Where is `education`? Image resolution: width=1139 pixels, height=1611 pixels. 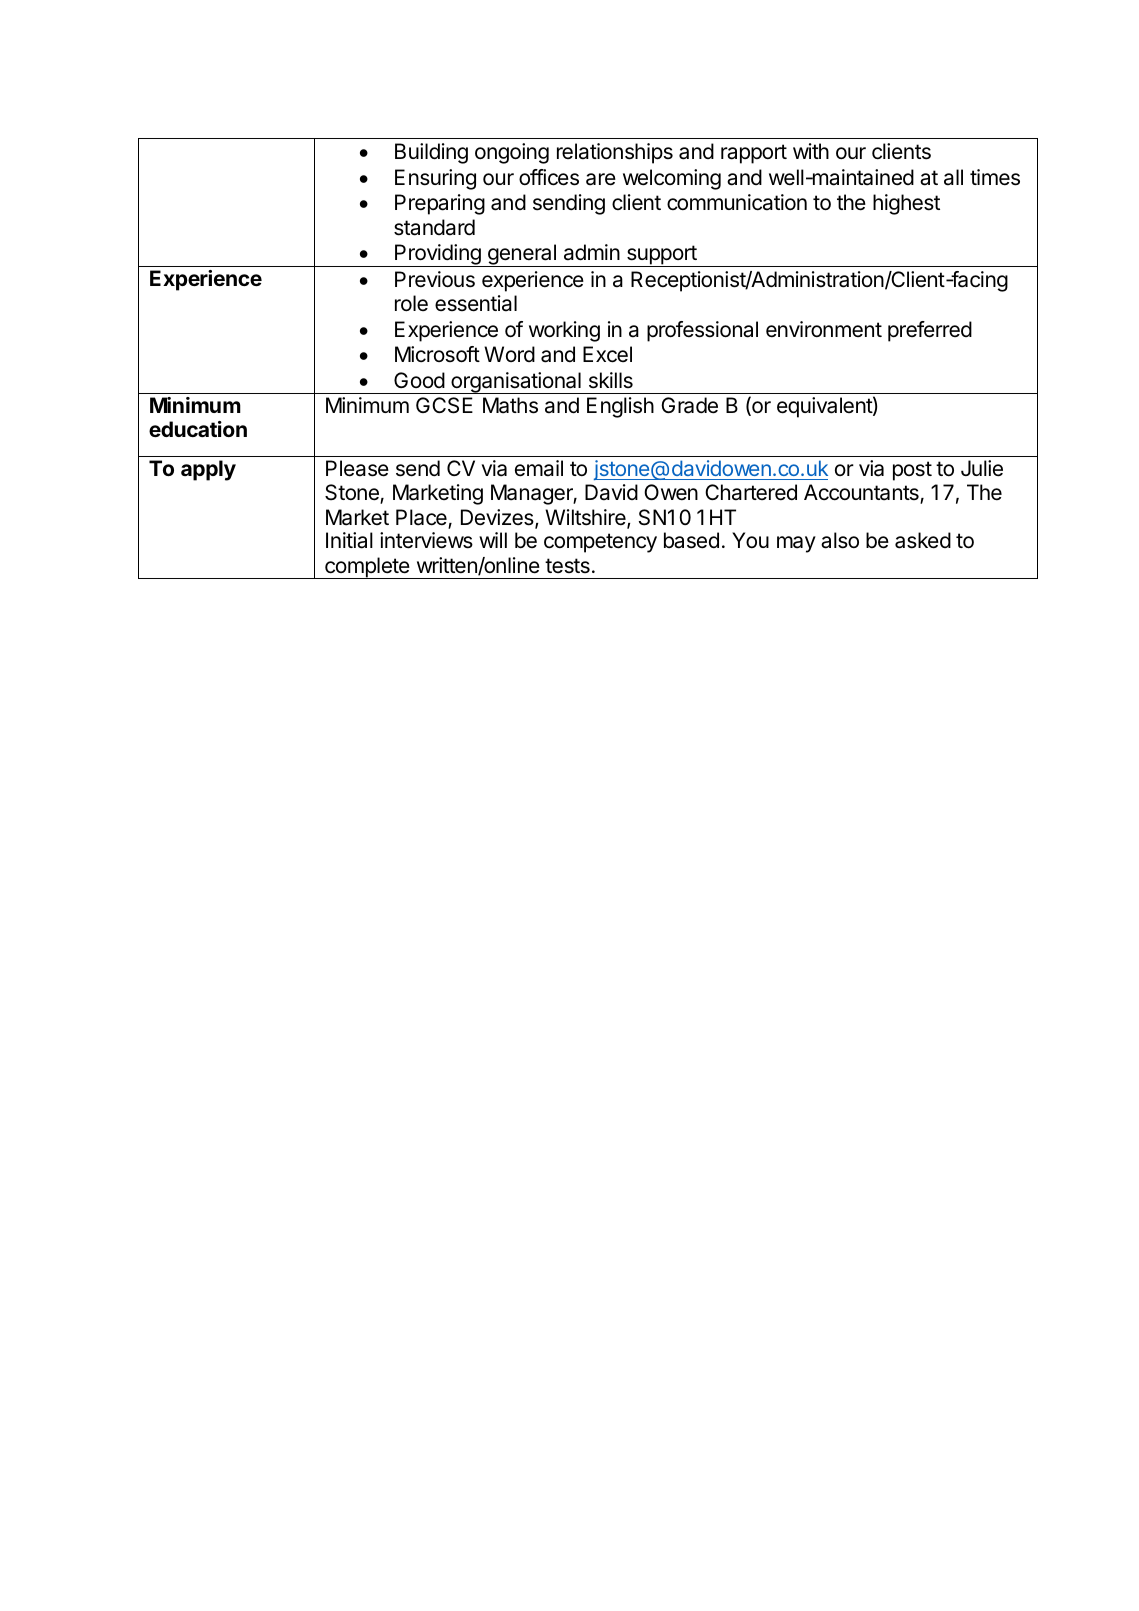 education is located at coordinates (198, 429).
